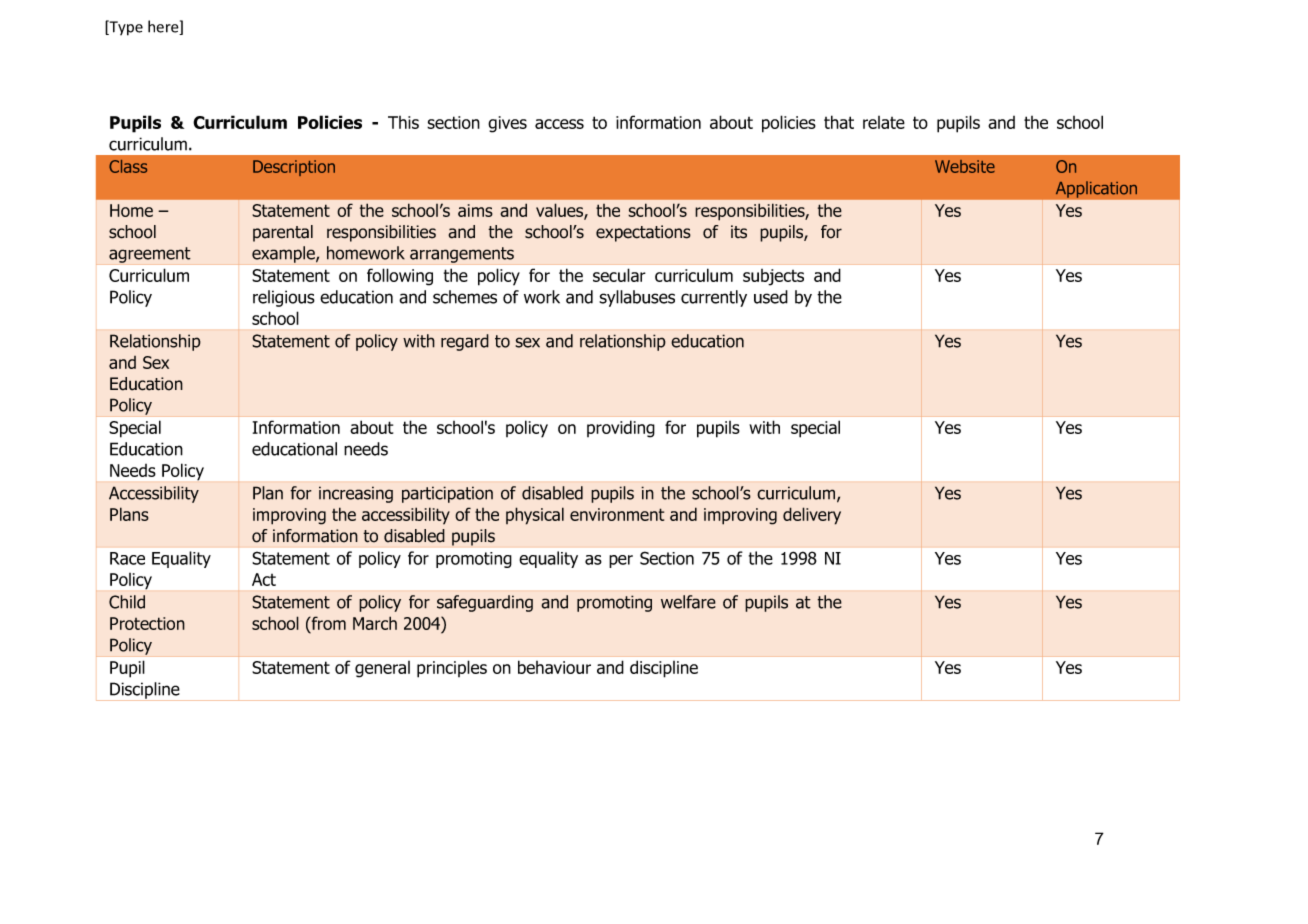 Image resolution: width=1308 pixels, height=924 pixels. Describe the element at coordinates (621, 429) in the image. I see `providing` at that location.
